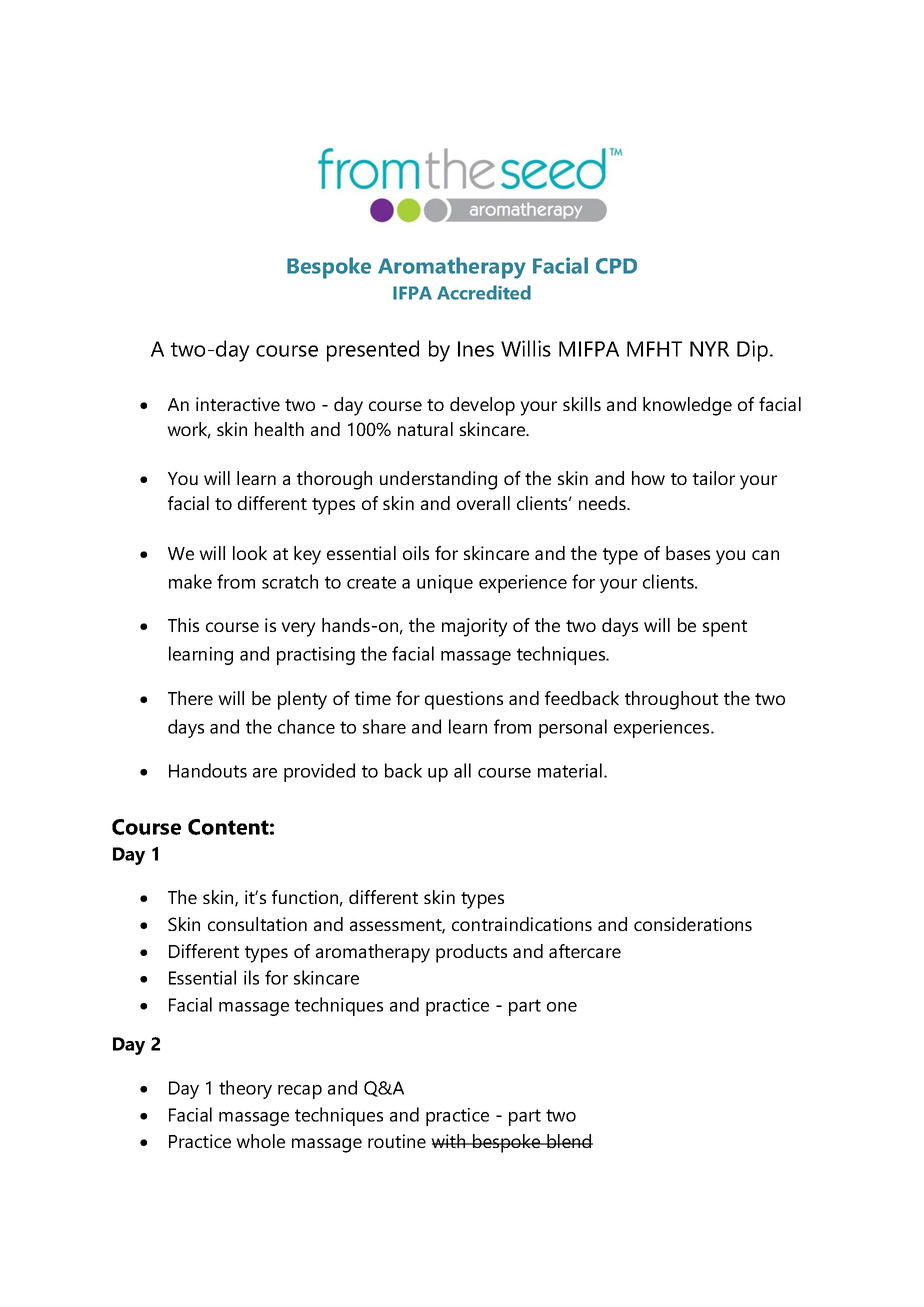 This image has width=924, height=1307. What do you see at coordinates (671, 700) in the image?
I see `throughout` at bounding box center [671, 700].
